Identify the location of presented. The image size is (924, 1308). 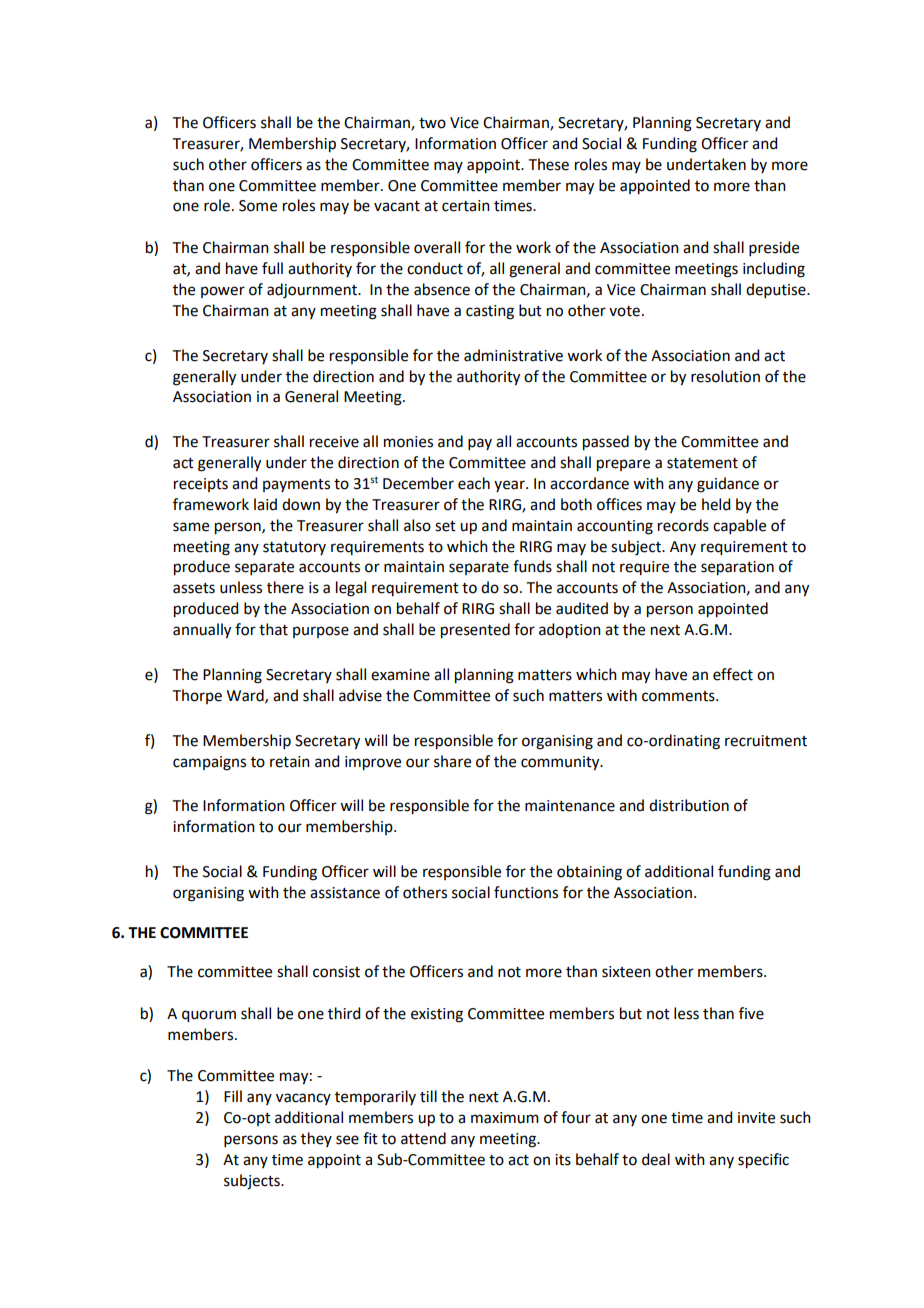
(475, 631).
